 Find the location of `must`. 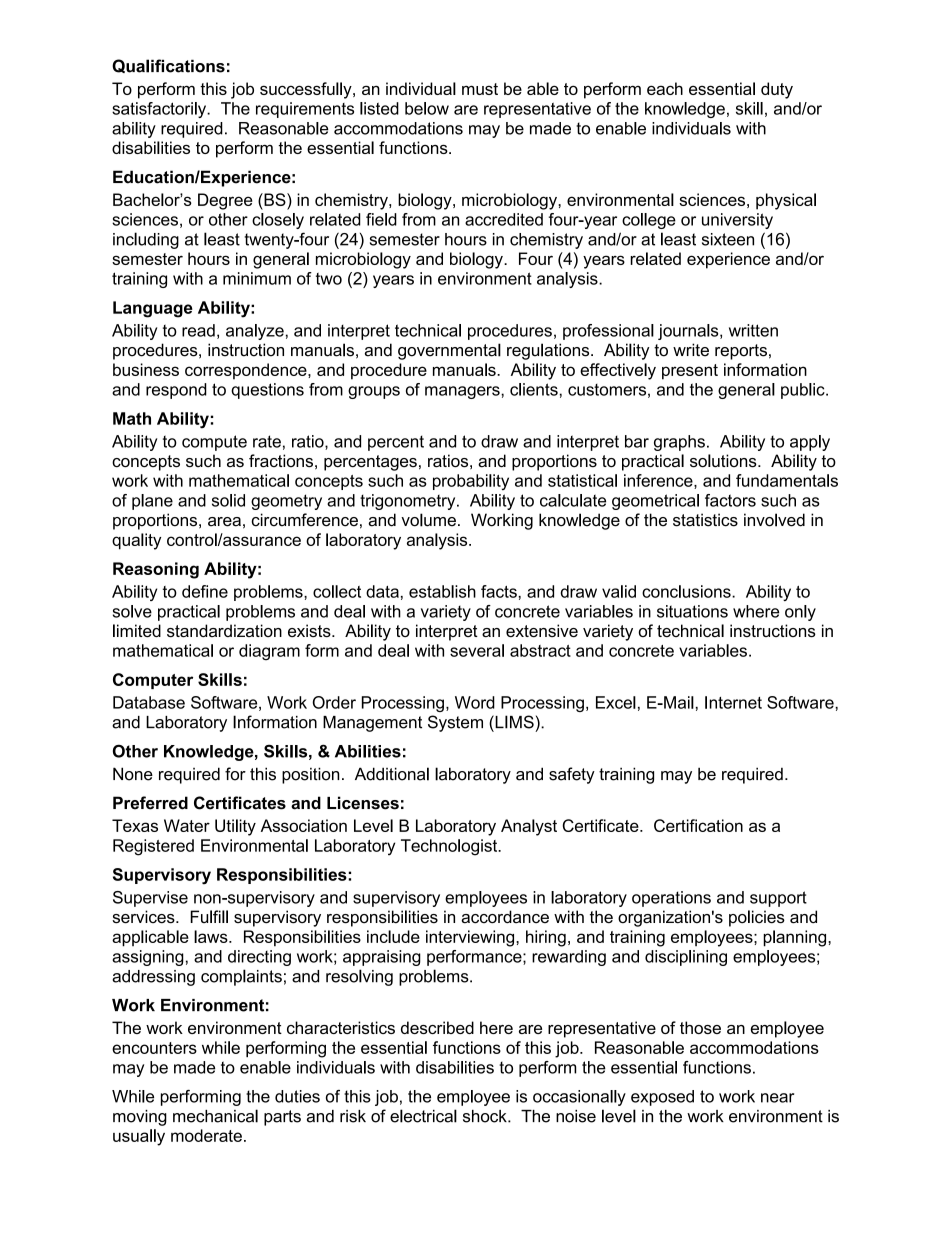

must is located at coordinates (480, 89).
